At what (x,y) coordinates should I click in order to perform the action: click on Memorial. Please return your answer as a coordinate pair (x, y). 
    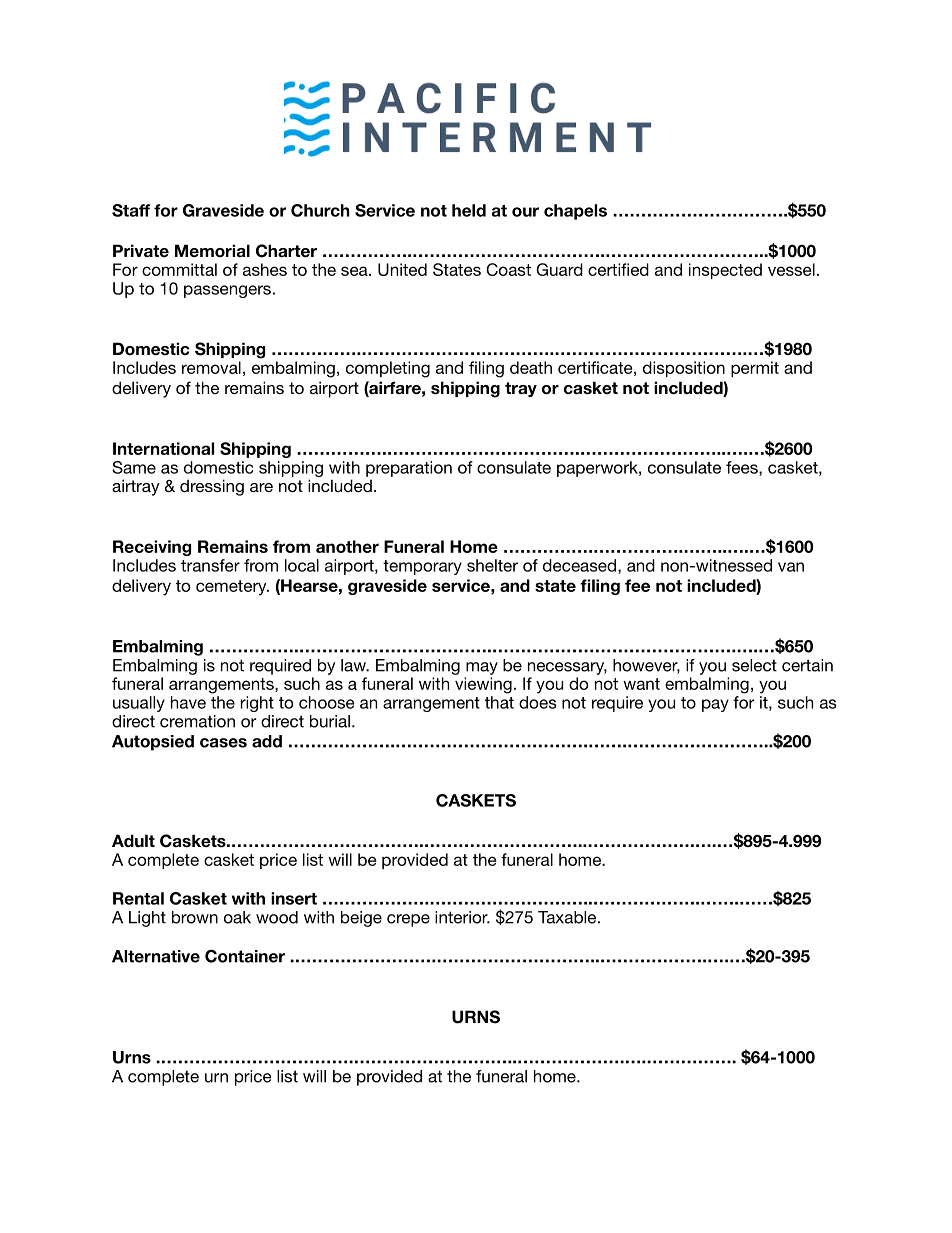
    Looking at the image, I should click on (212, 250).
